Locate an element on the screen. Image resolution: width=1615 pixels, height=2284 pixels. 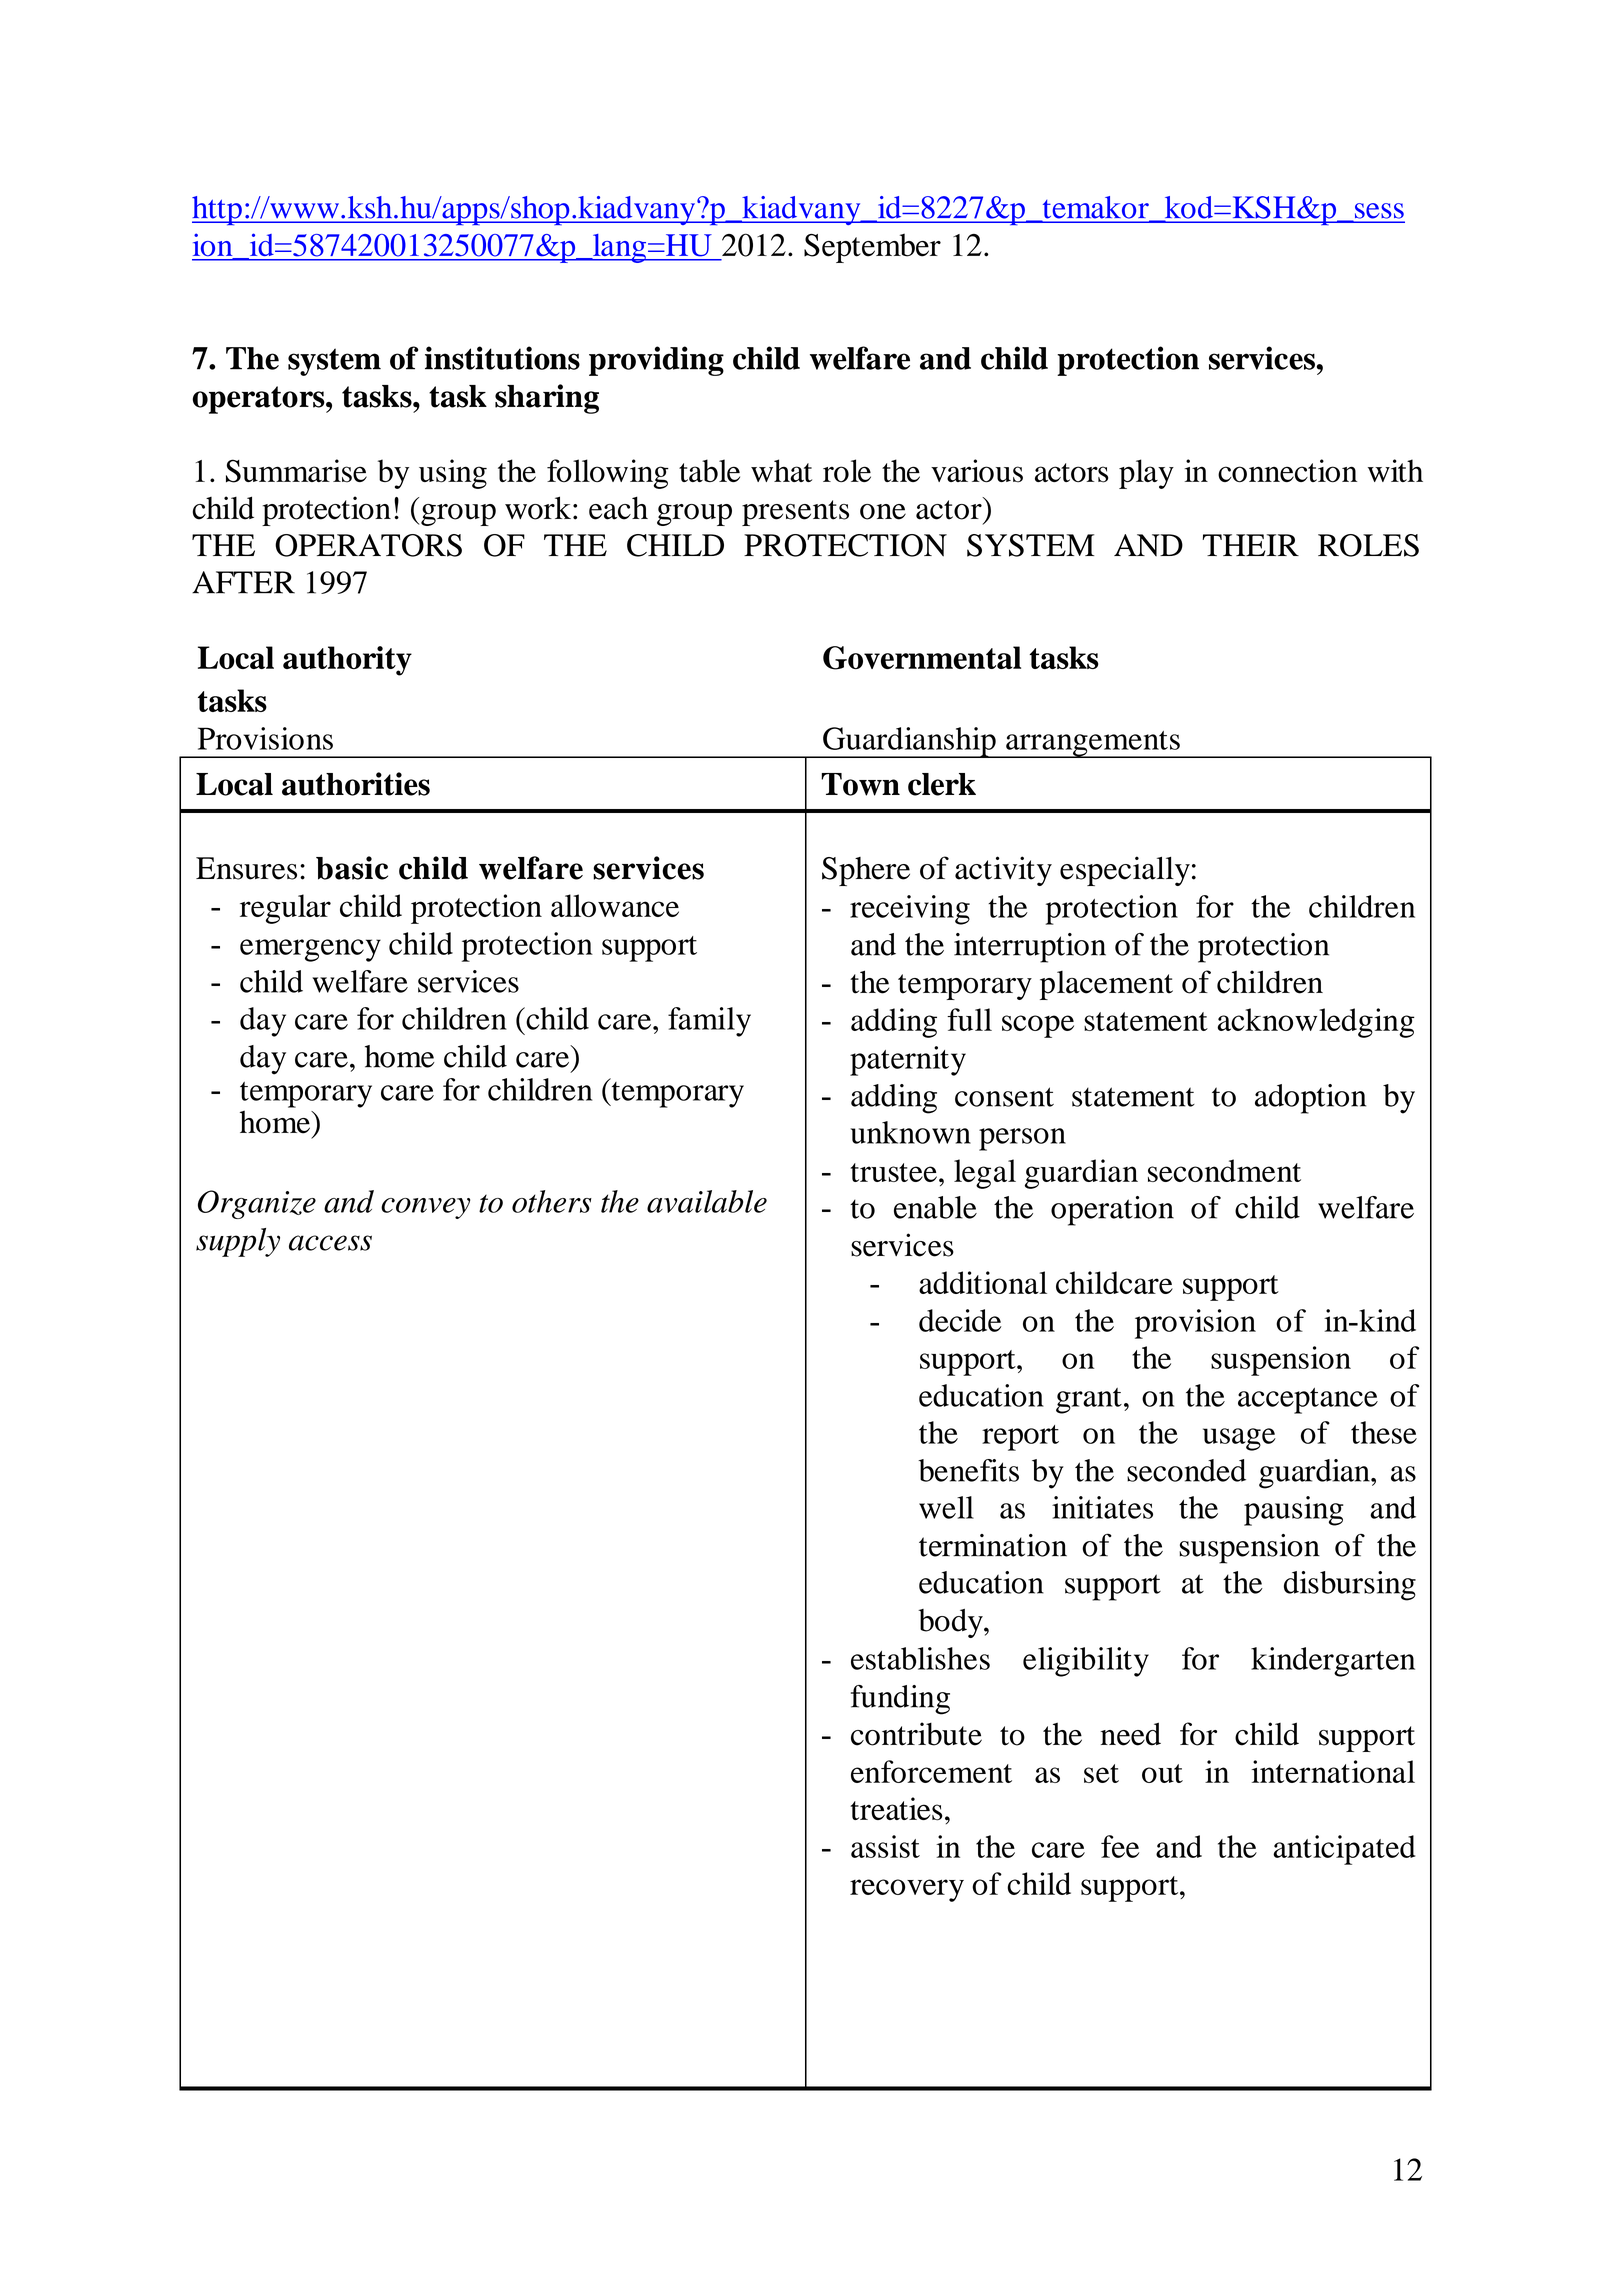
September is located at coordinates (872, 248).
